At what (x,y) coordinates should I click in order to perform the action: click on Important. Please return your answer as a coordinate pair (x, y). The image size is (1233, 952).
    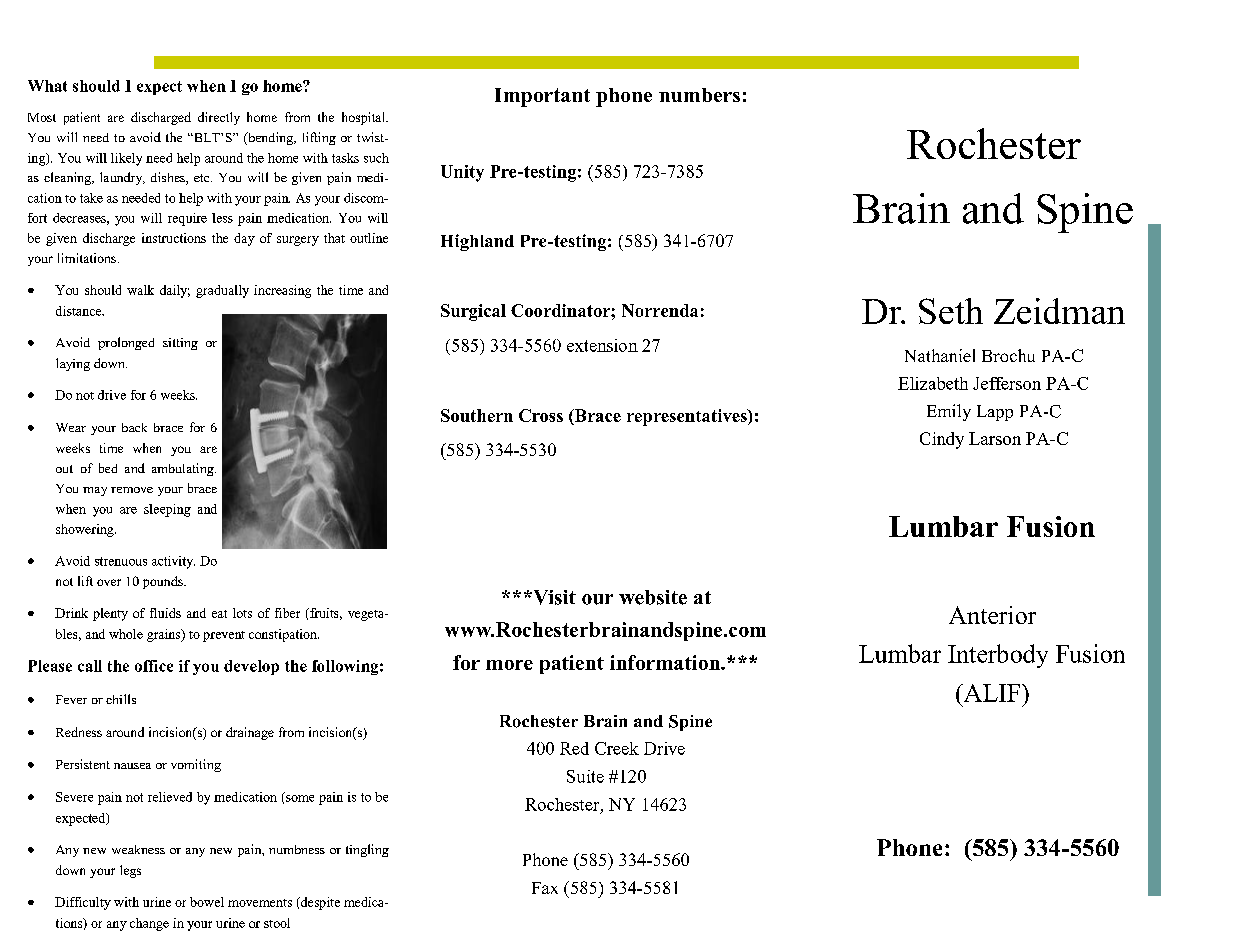
    Looking at the image, I should click on (542, 97).
